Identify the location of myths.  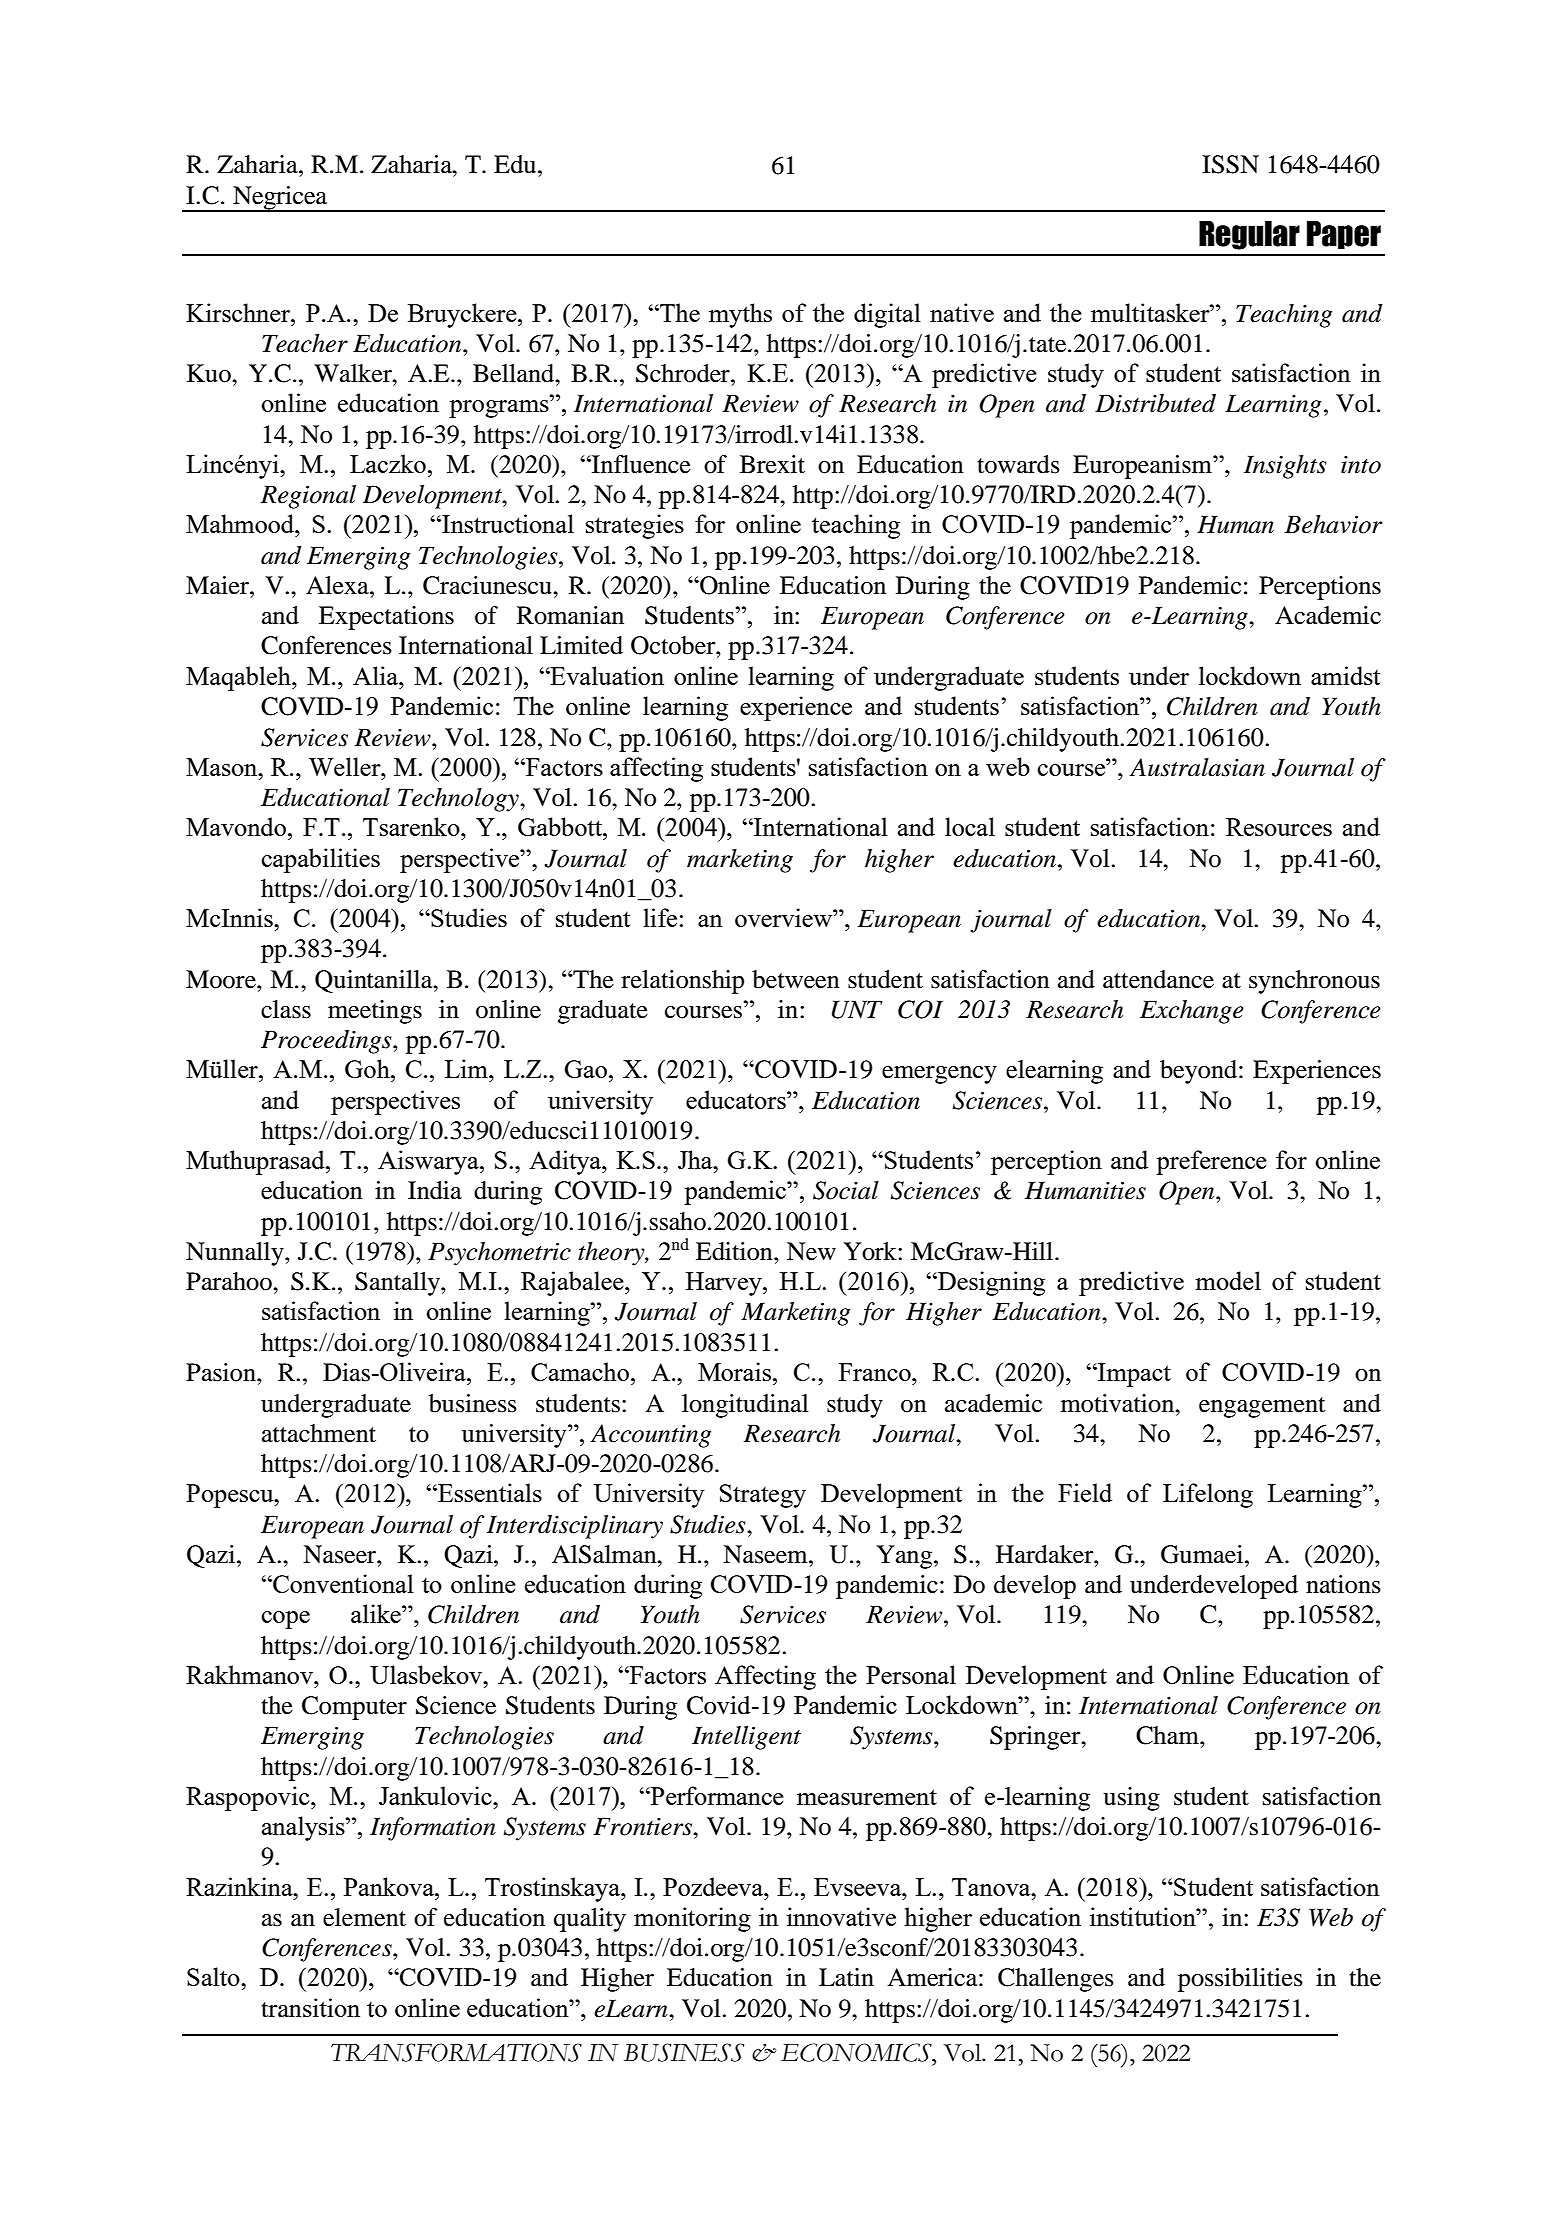
(740, 315).
